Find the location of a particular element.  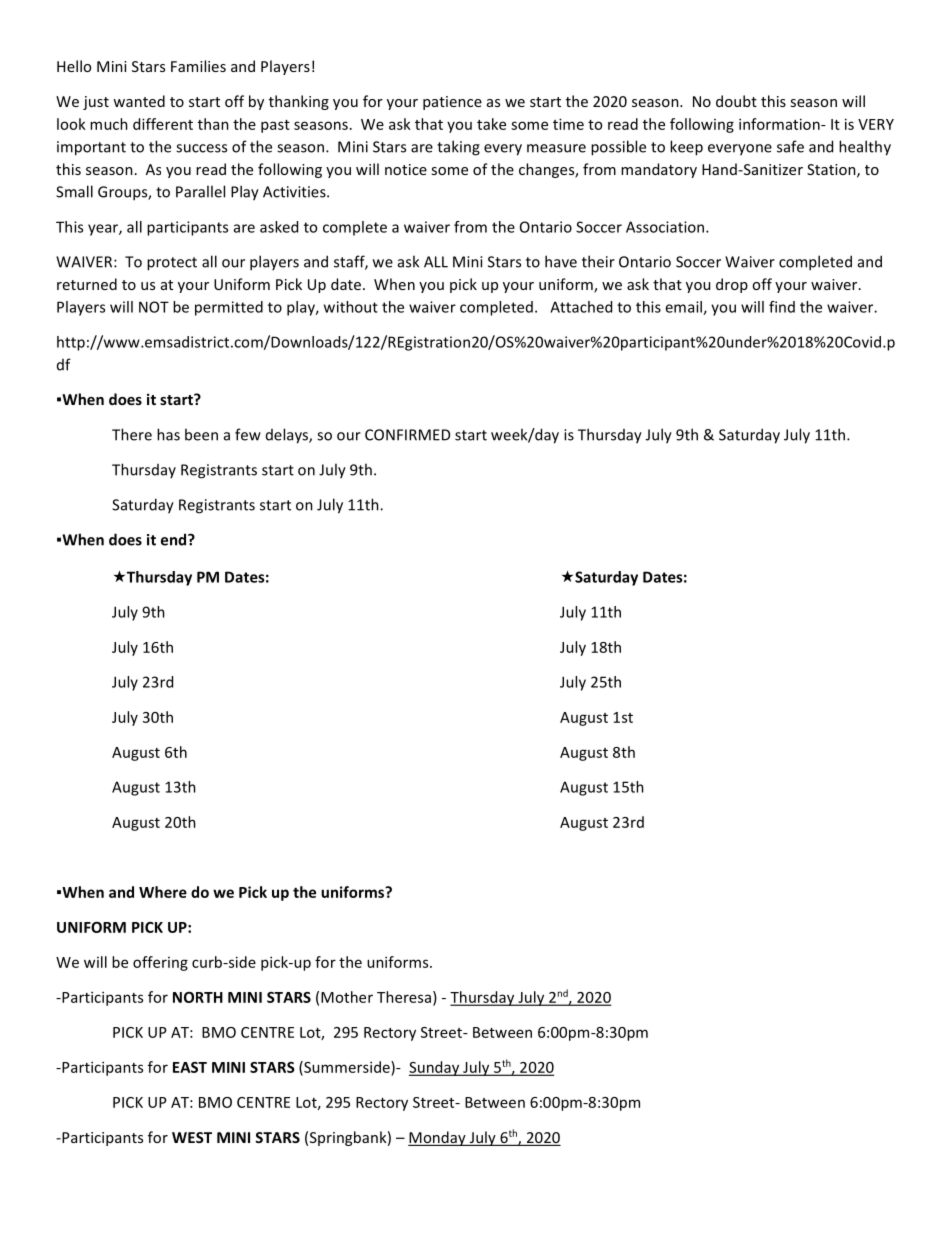

EAST is located at coordinates (190, 1067).
